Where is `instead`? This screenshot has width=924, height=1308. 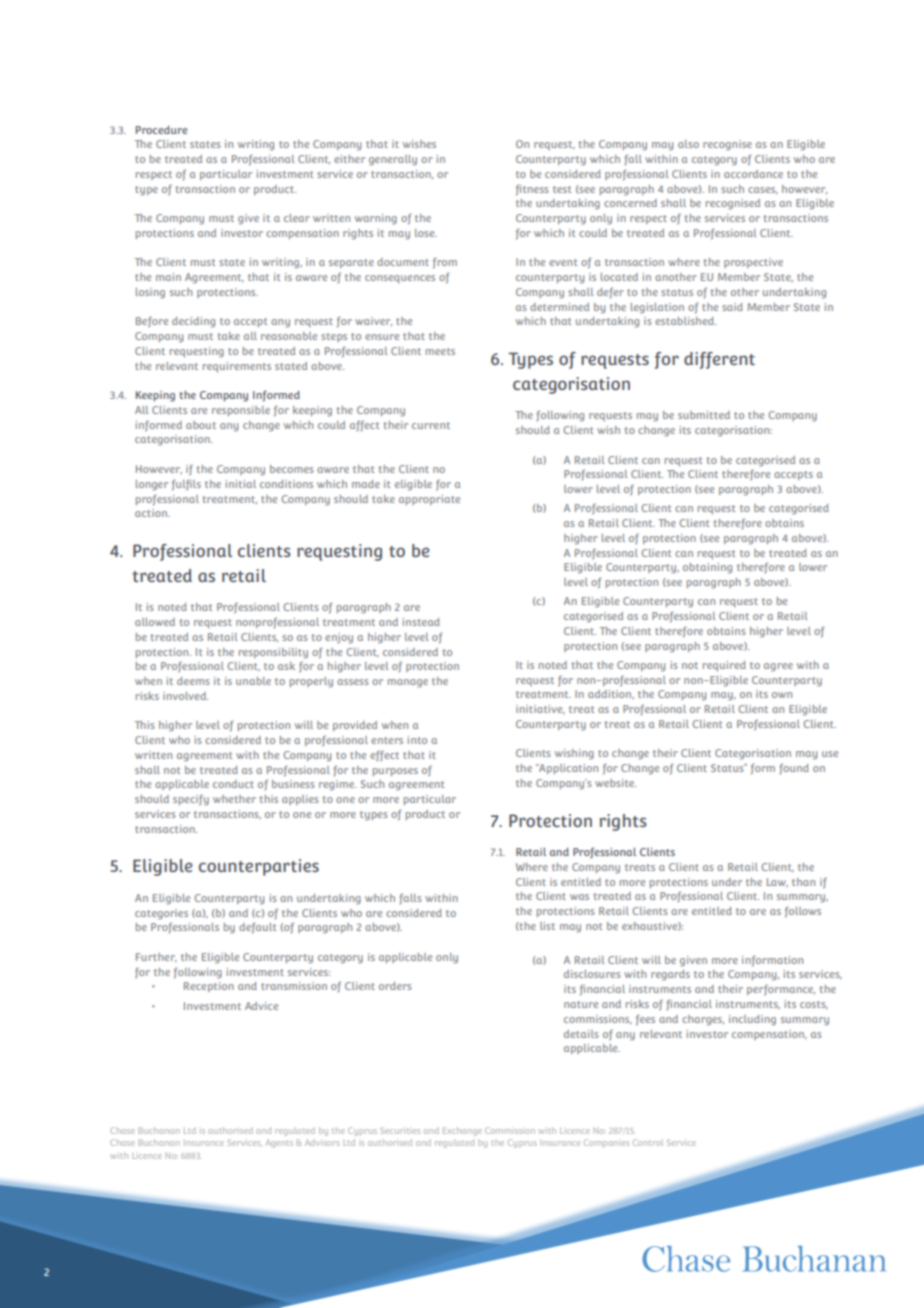
instead is located at coordinates (421, 622).
